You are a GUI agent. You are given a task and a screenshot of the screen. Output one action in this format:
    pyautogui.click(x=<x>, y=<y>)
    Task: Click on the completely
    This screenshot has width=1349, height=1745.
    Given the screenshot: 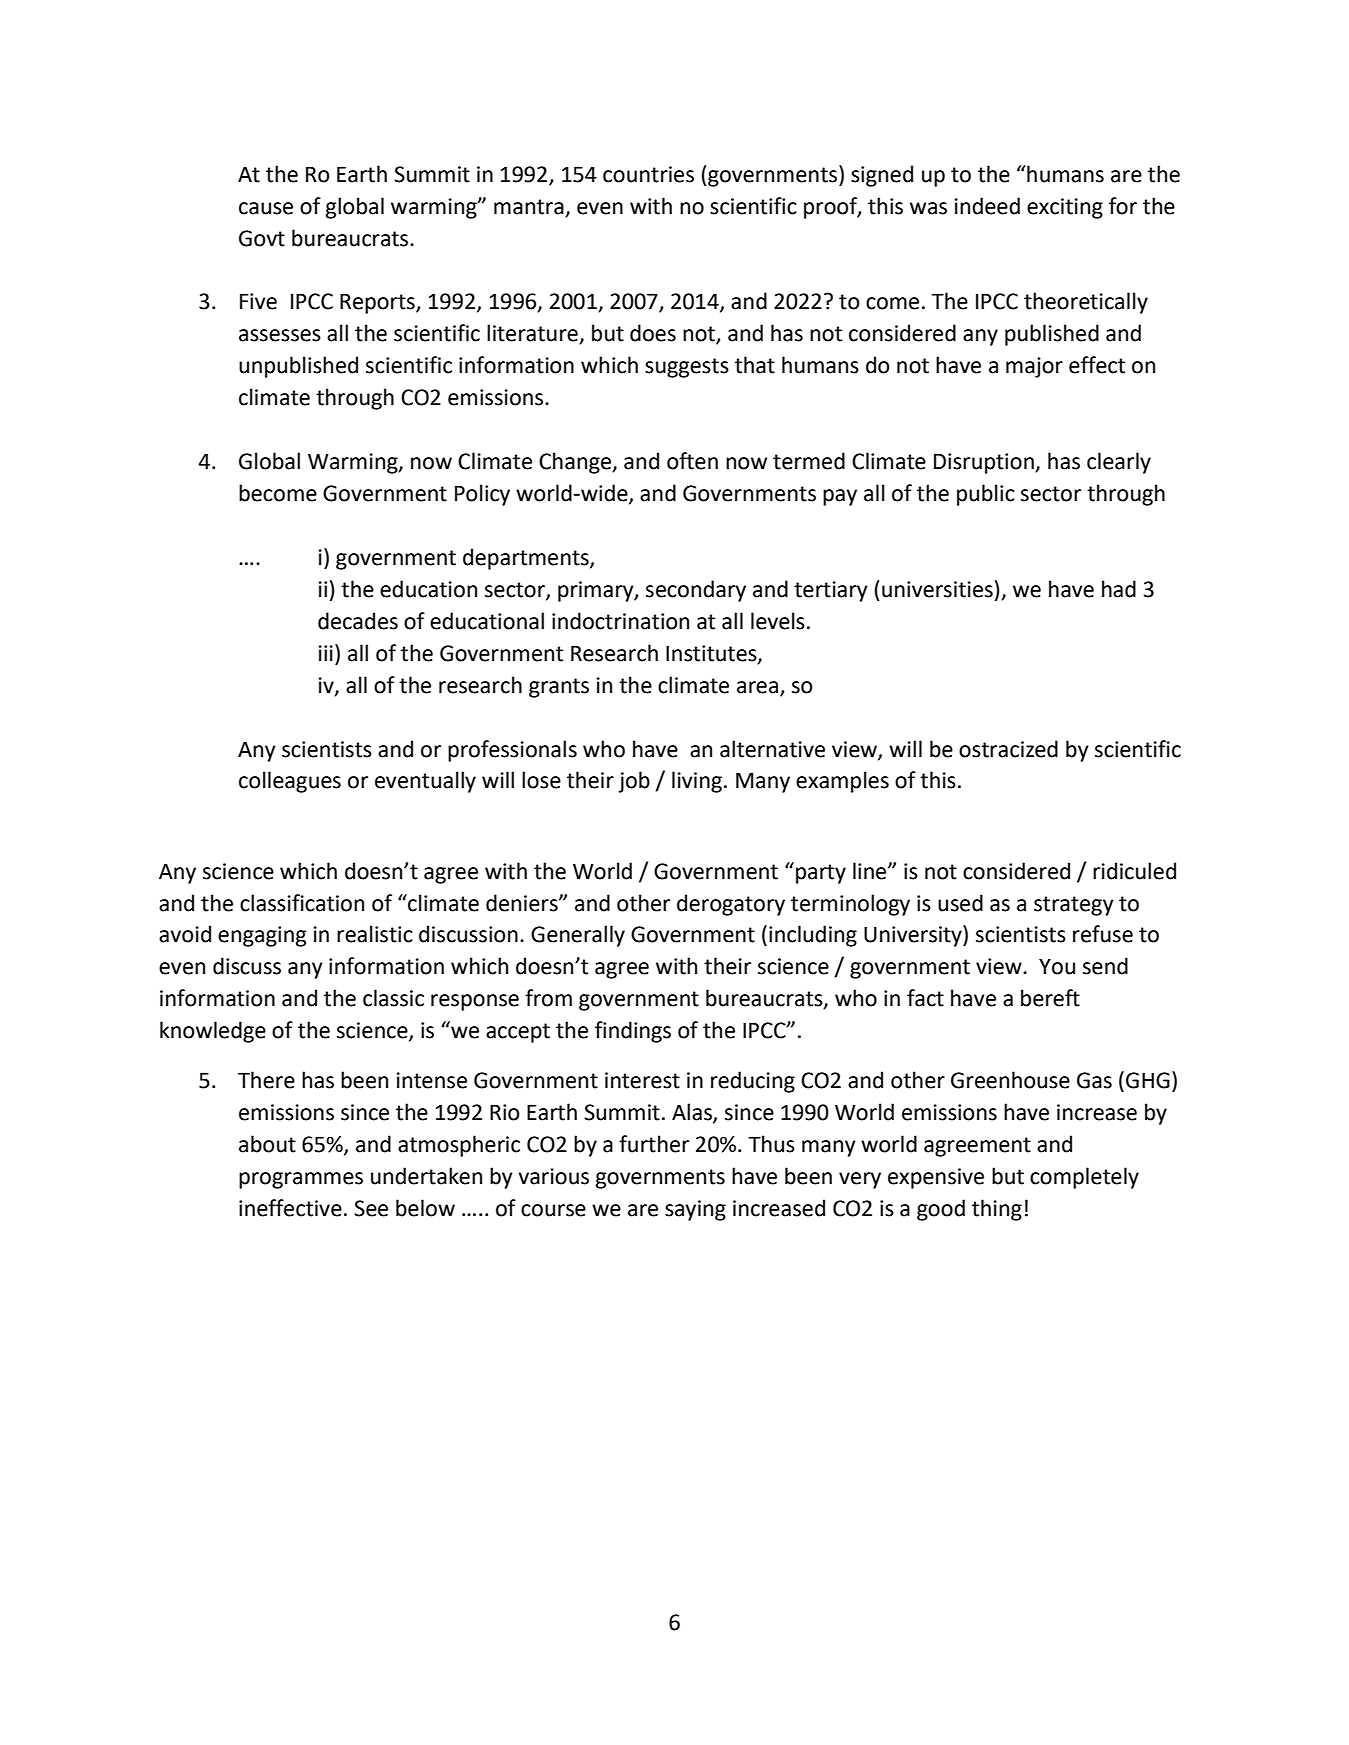 What is the action you would take?
    pyautogui.click(x=1084, y=1178)
